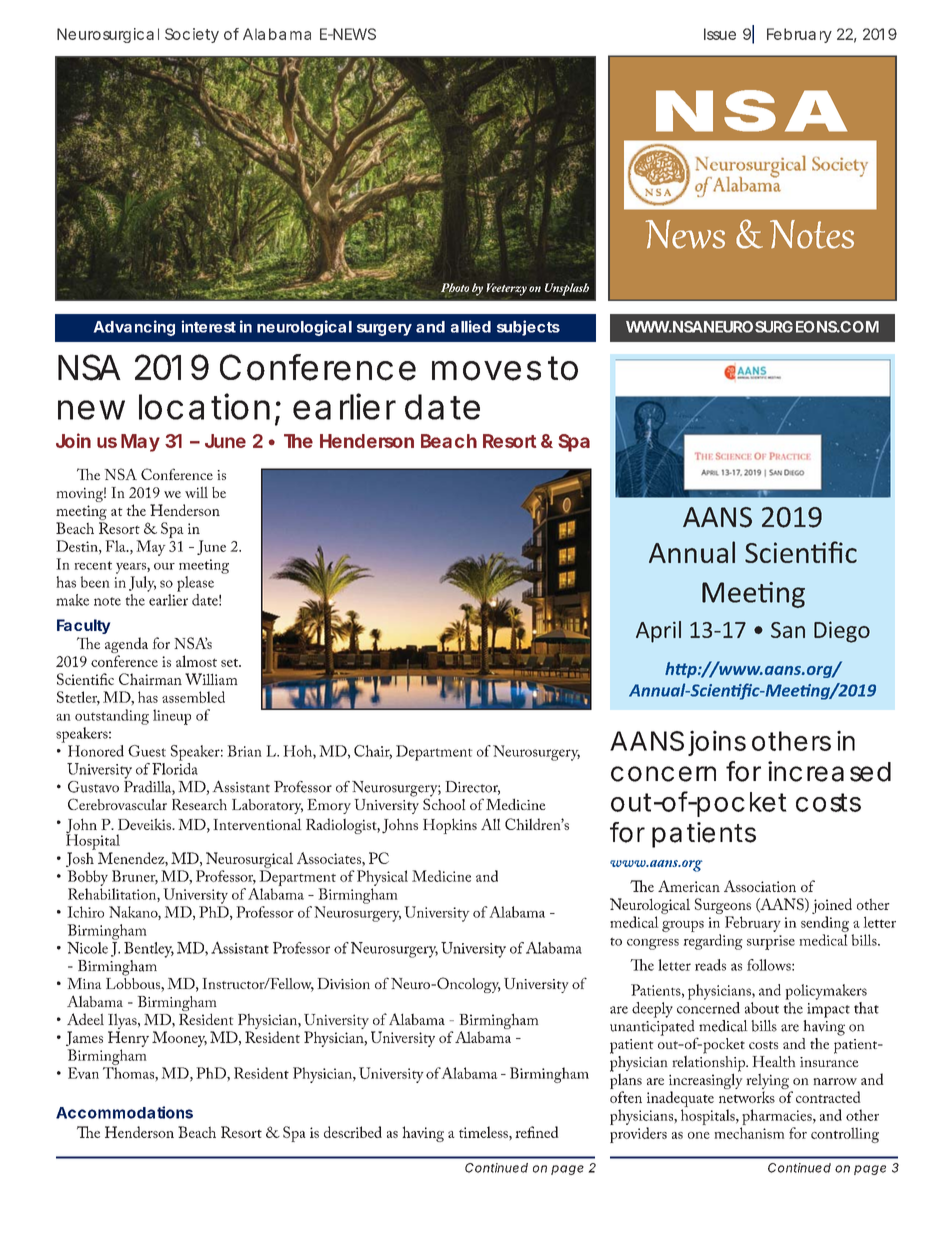 The width and height of the document is (952, 1233). Describe the element at coordinates (199, 804) in the document. I see `Research` at that location.
